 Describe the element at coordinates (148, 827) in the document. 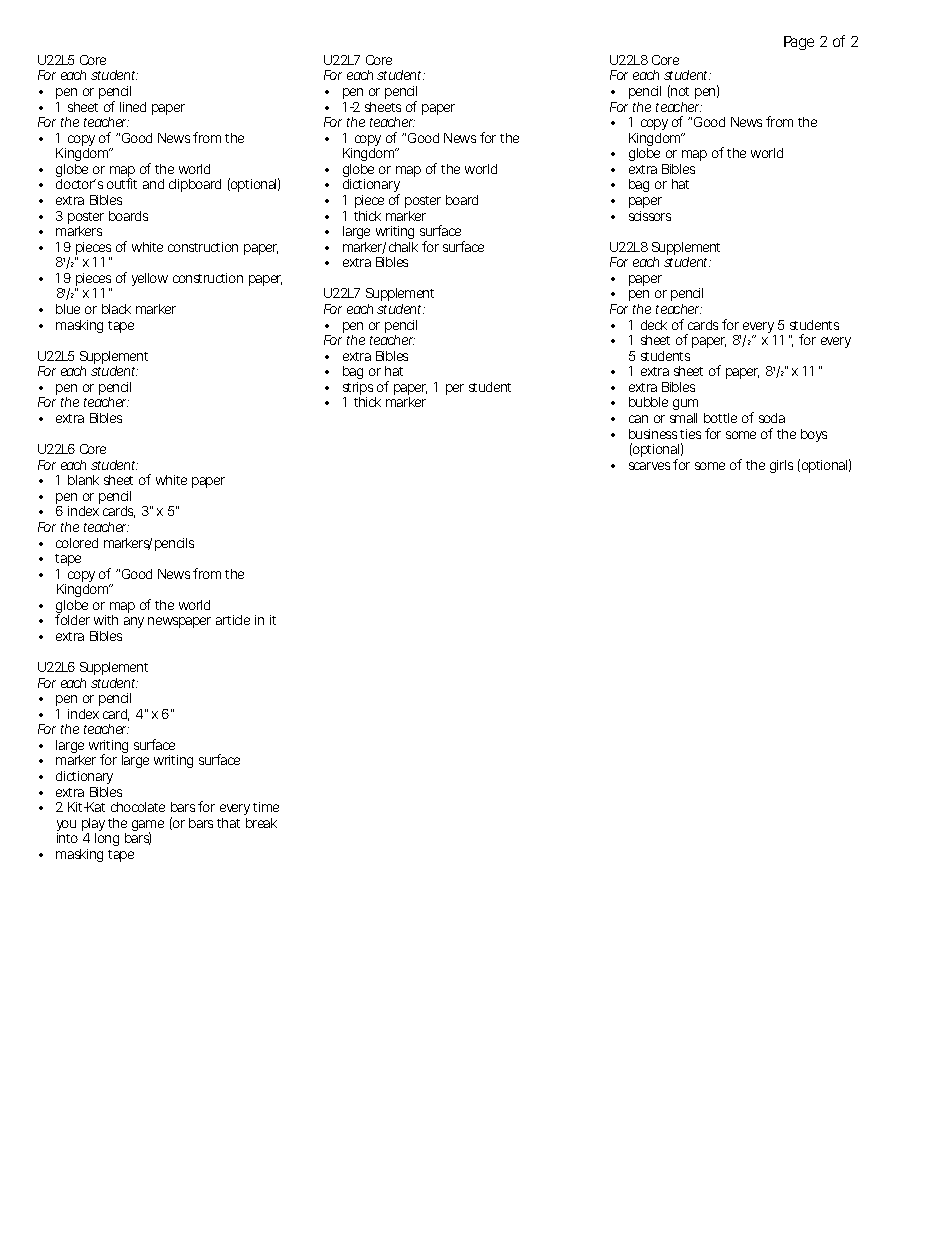

I see `game` at that location.
